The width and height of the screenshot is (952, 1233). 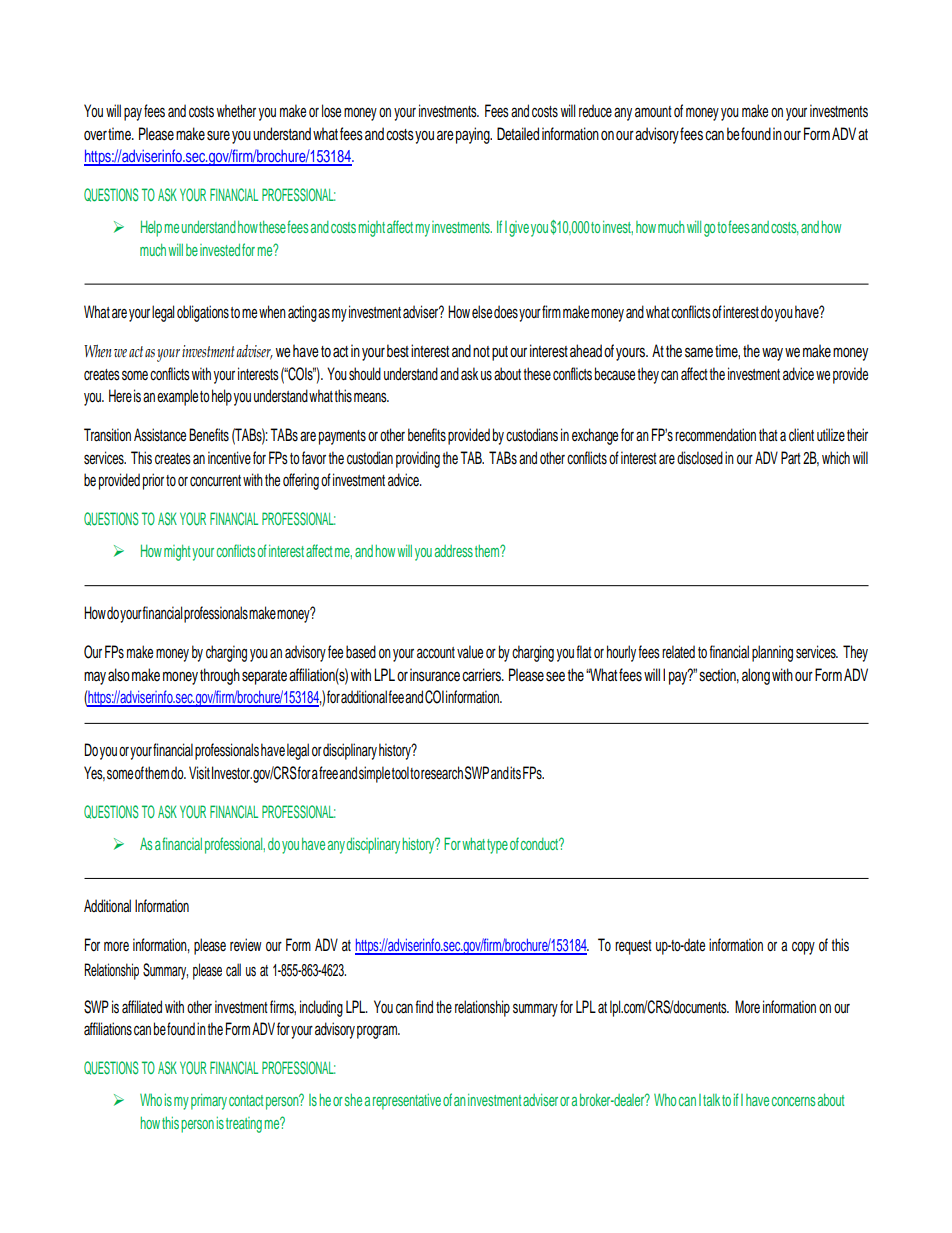 I want to click on planning, so click(x=772, y=653).
